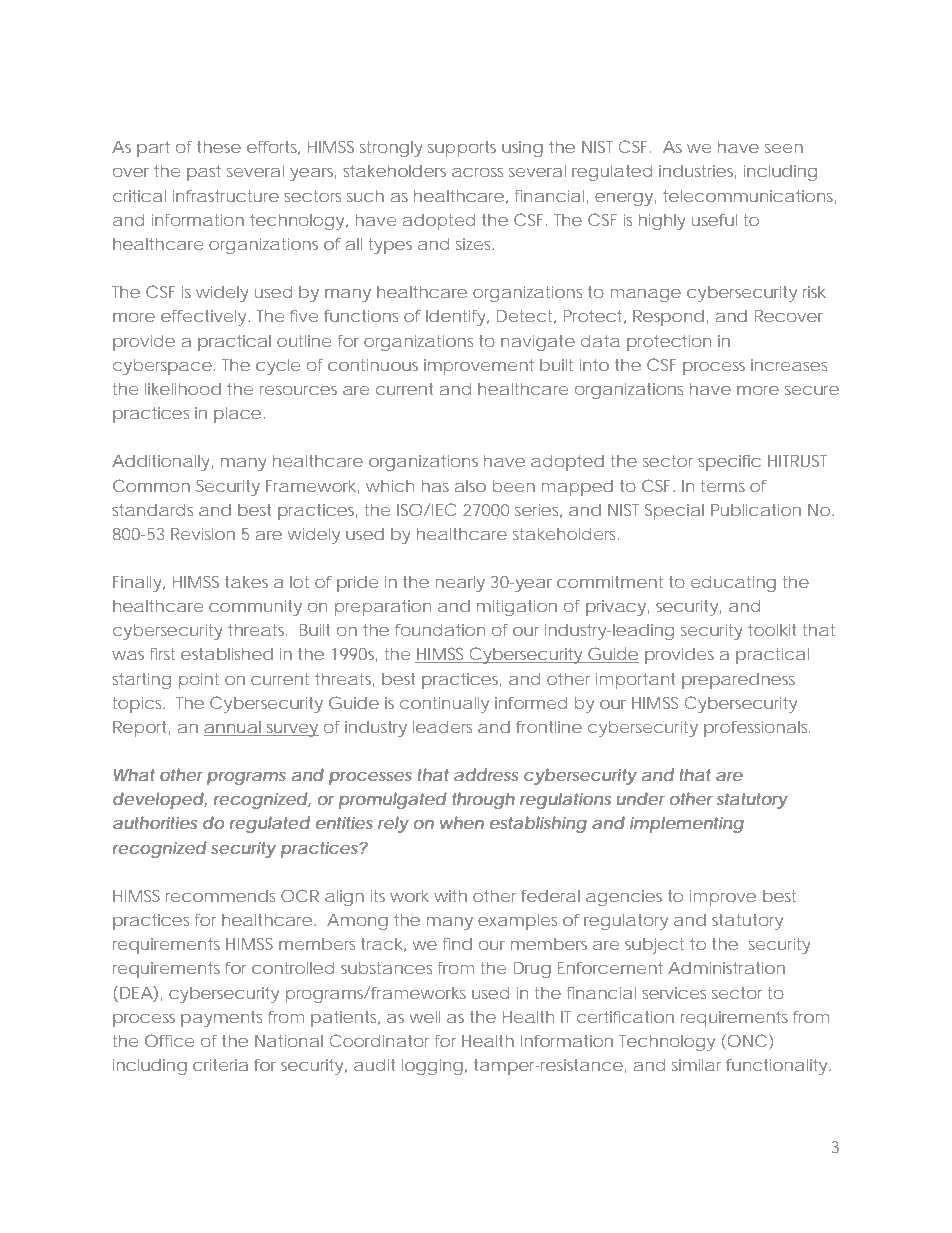 This document has width=952, height=1233. Describe the element at coordinates (220, 1065) in the document. I see `criteria` at that location.
